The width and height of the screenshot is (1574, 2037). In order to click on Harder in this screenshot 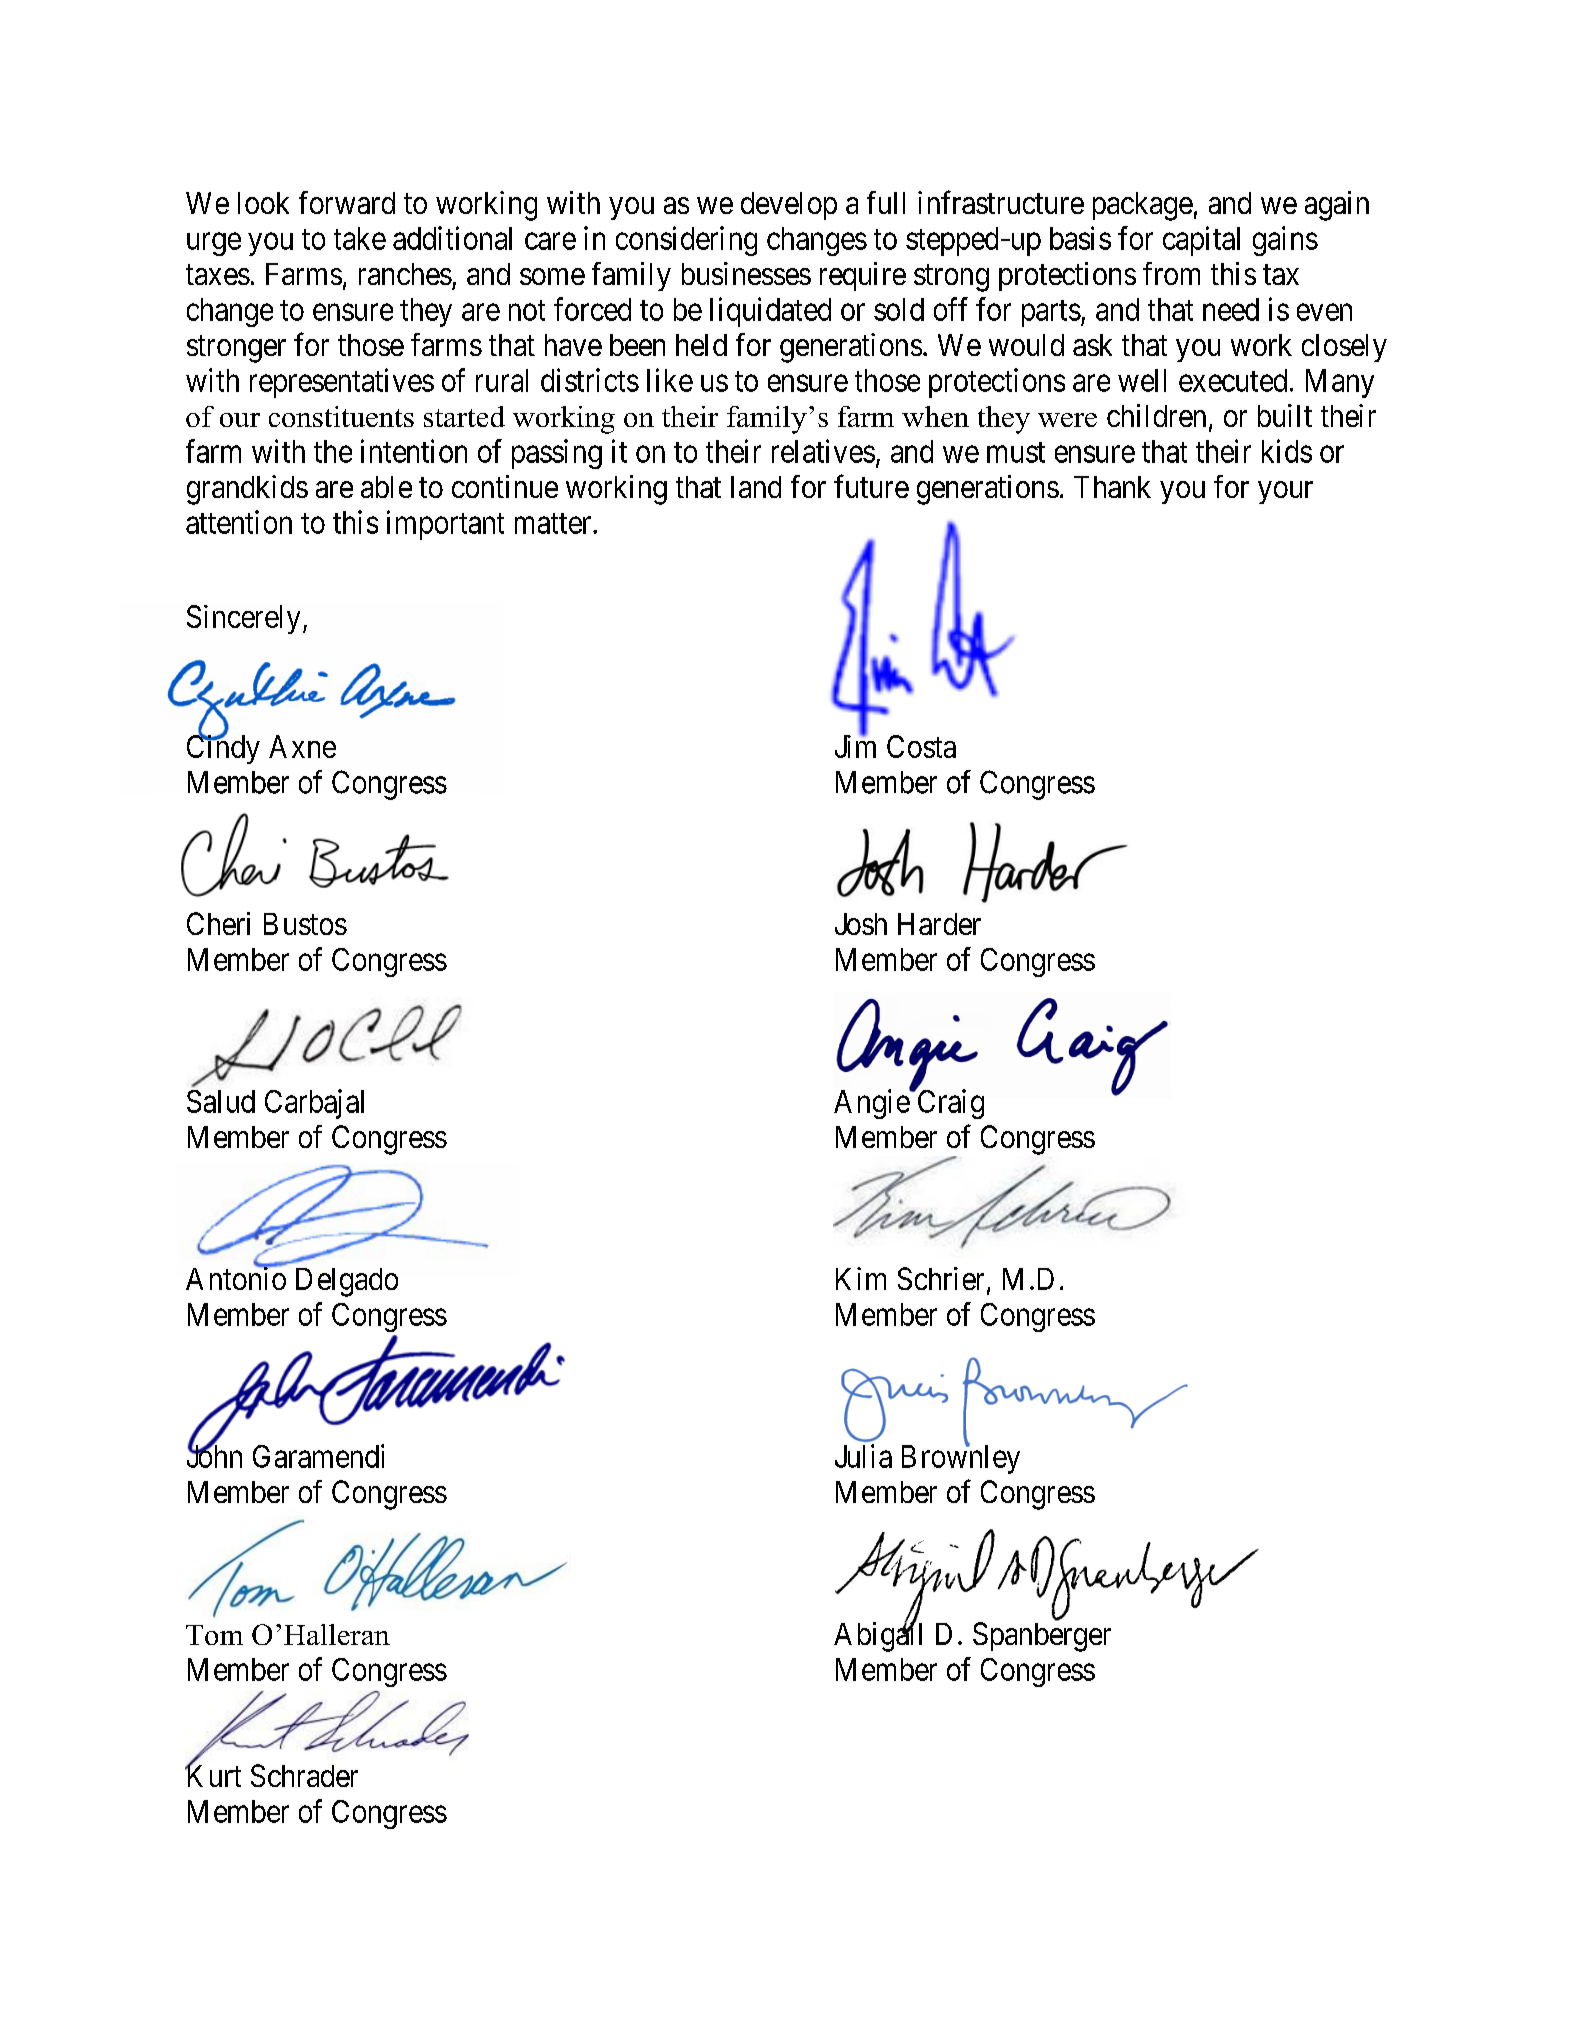, I will do `click(939, 924)`.
